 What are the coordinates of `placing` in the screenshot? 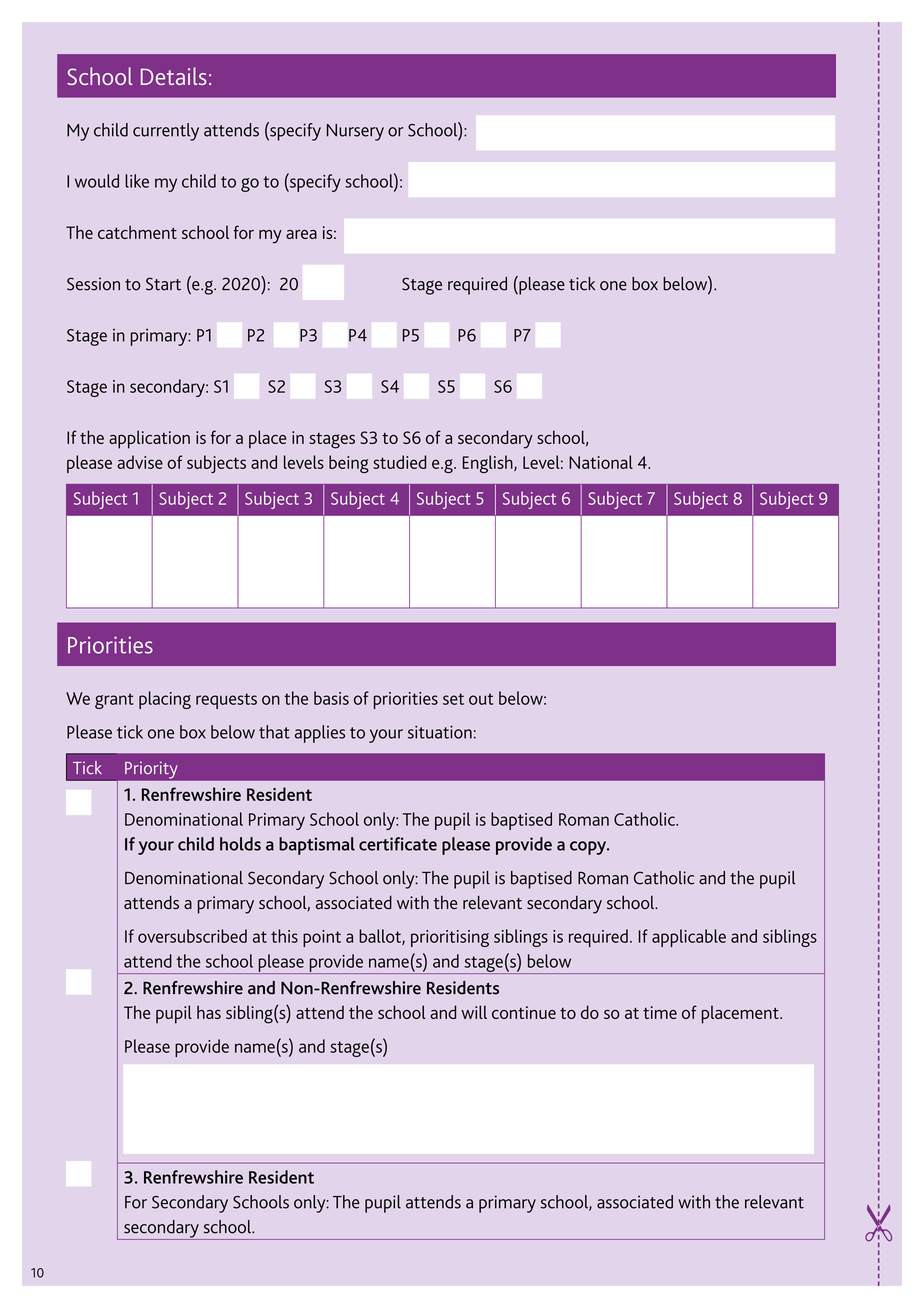 It's located at (165, 700).
